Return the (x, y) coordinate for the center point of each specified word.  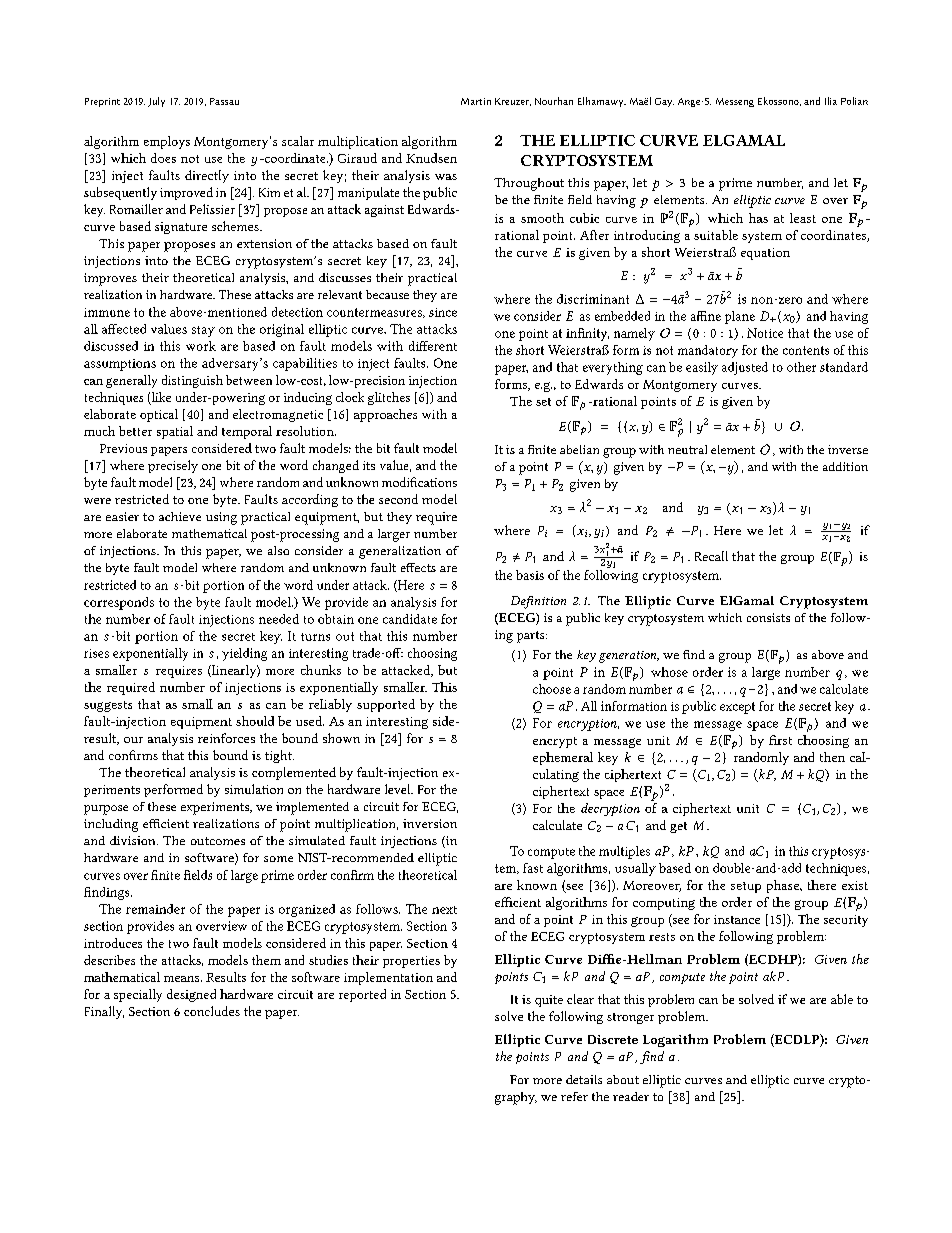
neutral (687, 449)
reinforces (226, 738)
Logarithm (675, 1040)
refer (574, 1096)
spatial (175, 432)
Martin (476, 101)
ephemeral (563, 758)
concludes (212, 1011)
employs (167, 142)
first (780, 740)
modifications (419, 482)
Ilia (831, 101)
